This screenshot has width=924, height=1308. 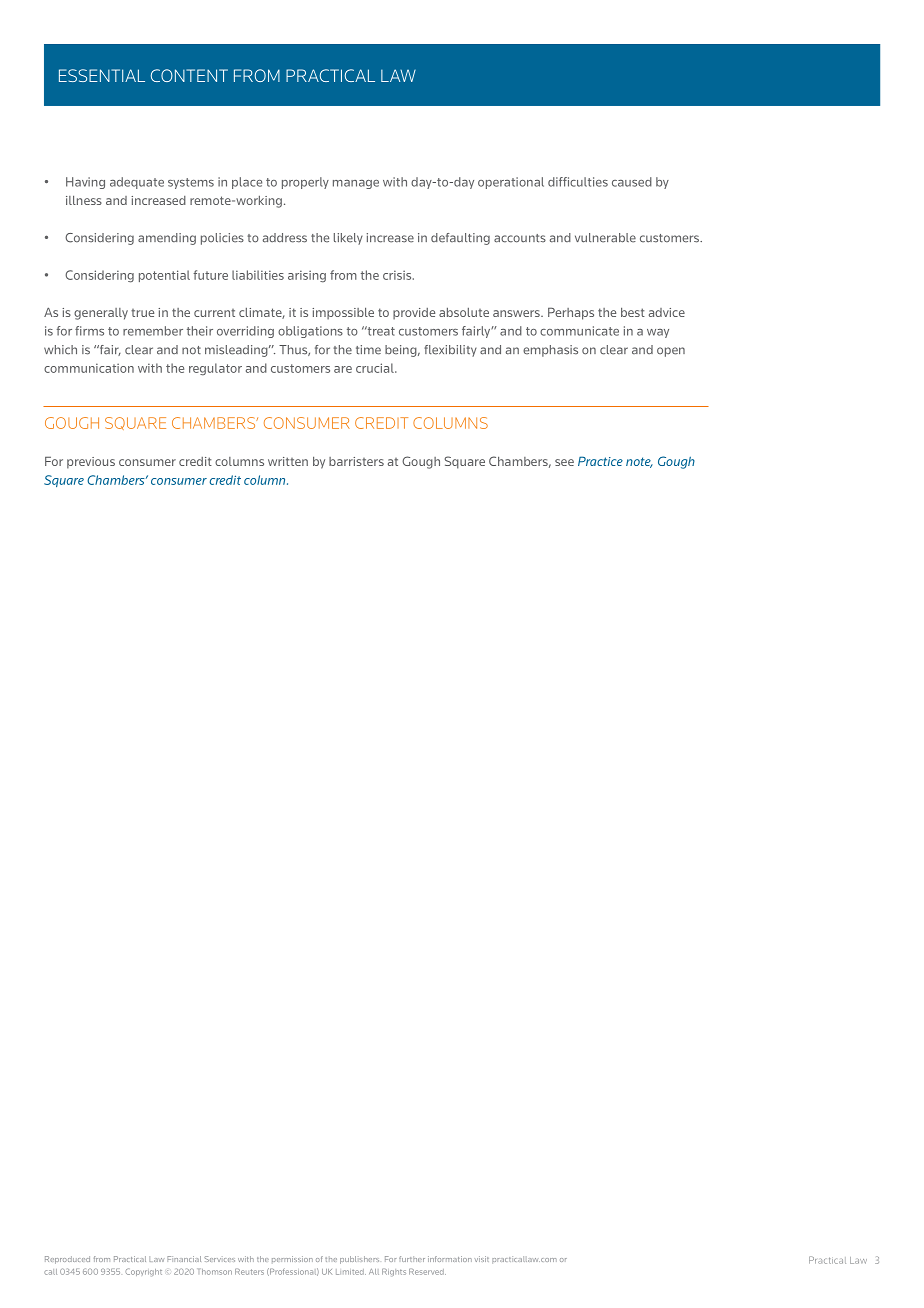 I want to click on Practice, so click(x=600, y=461).
